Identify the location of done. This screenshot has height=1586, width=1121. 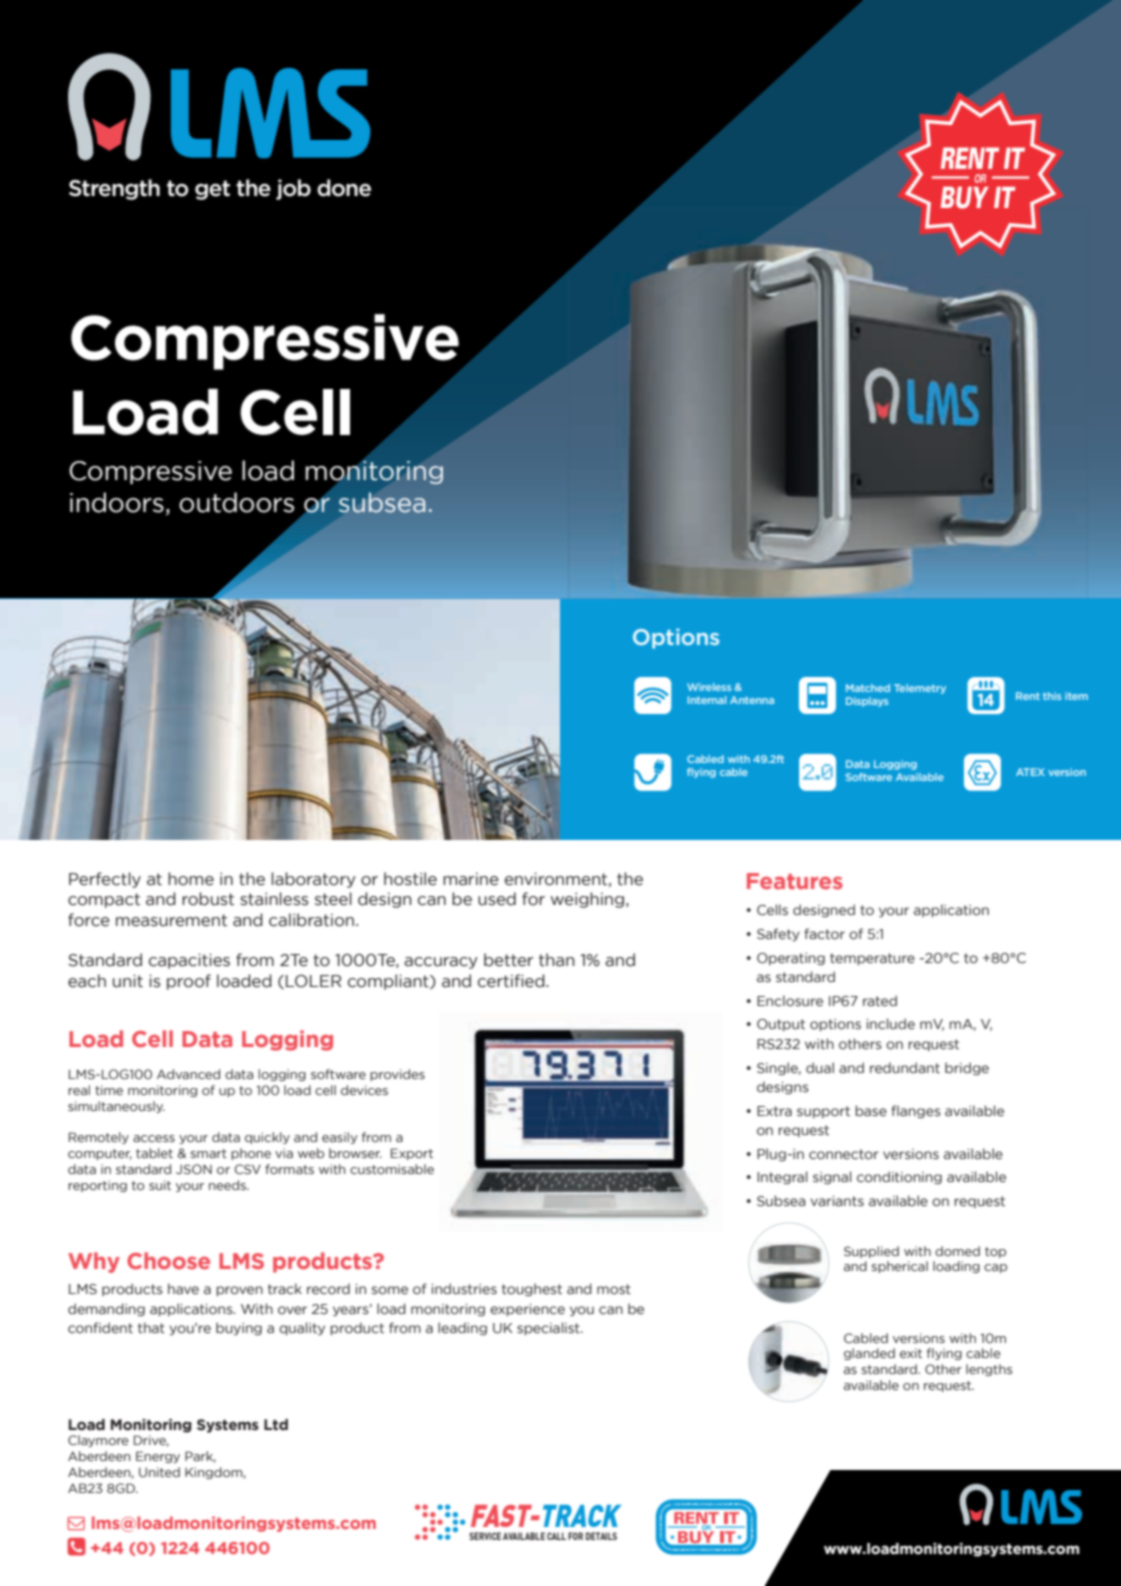
(344, 188).
